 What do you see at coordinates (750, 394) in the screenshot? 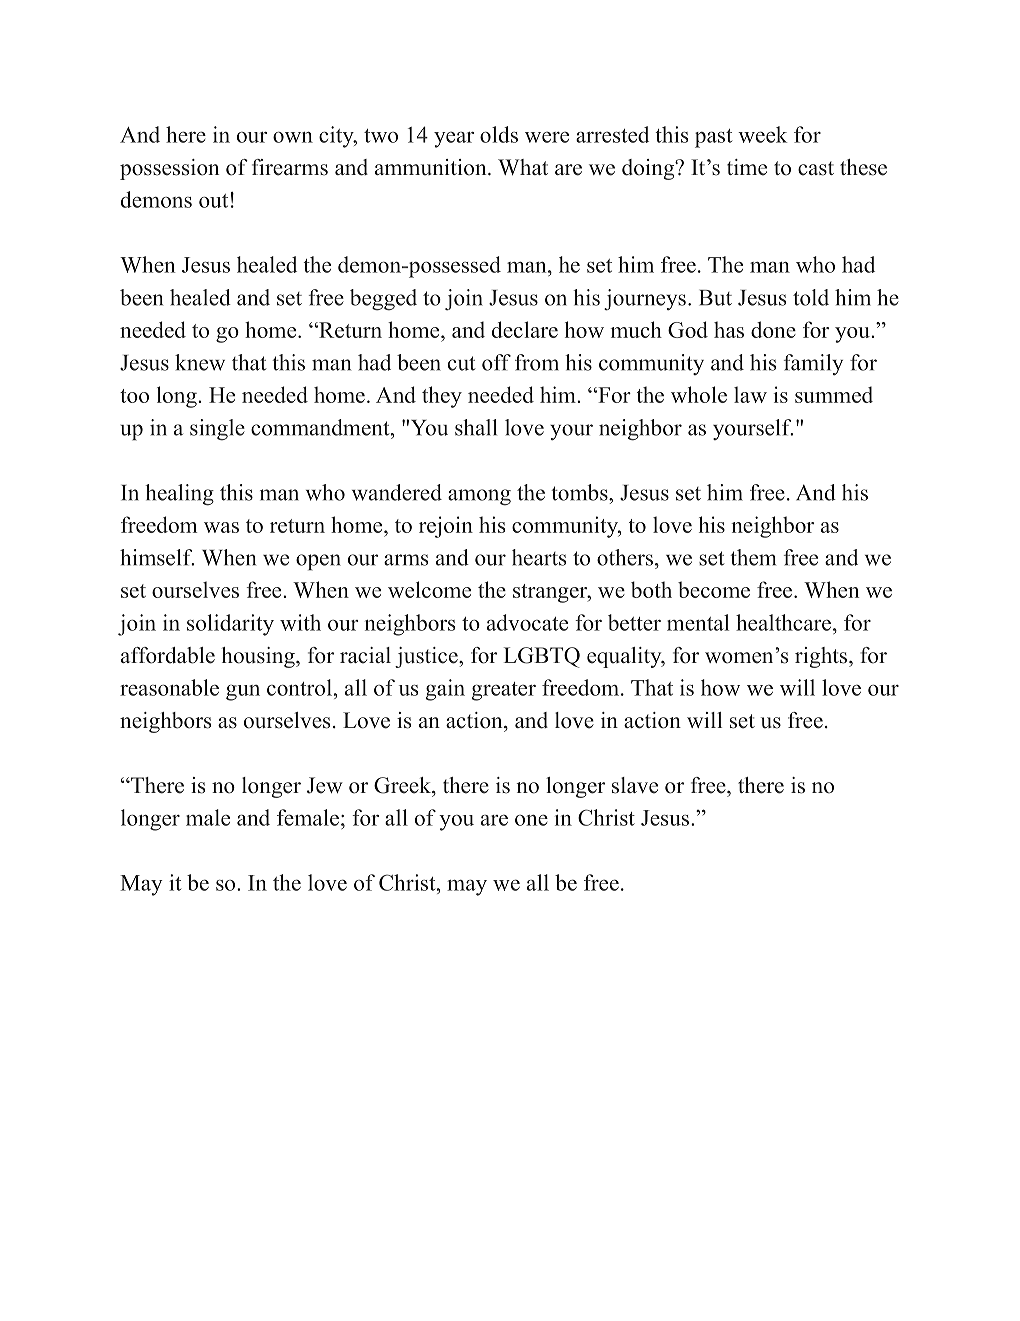
I see `law` at bounding box center [750, 394].
